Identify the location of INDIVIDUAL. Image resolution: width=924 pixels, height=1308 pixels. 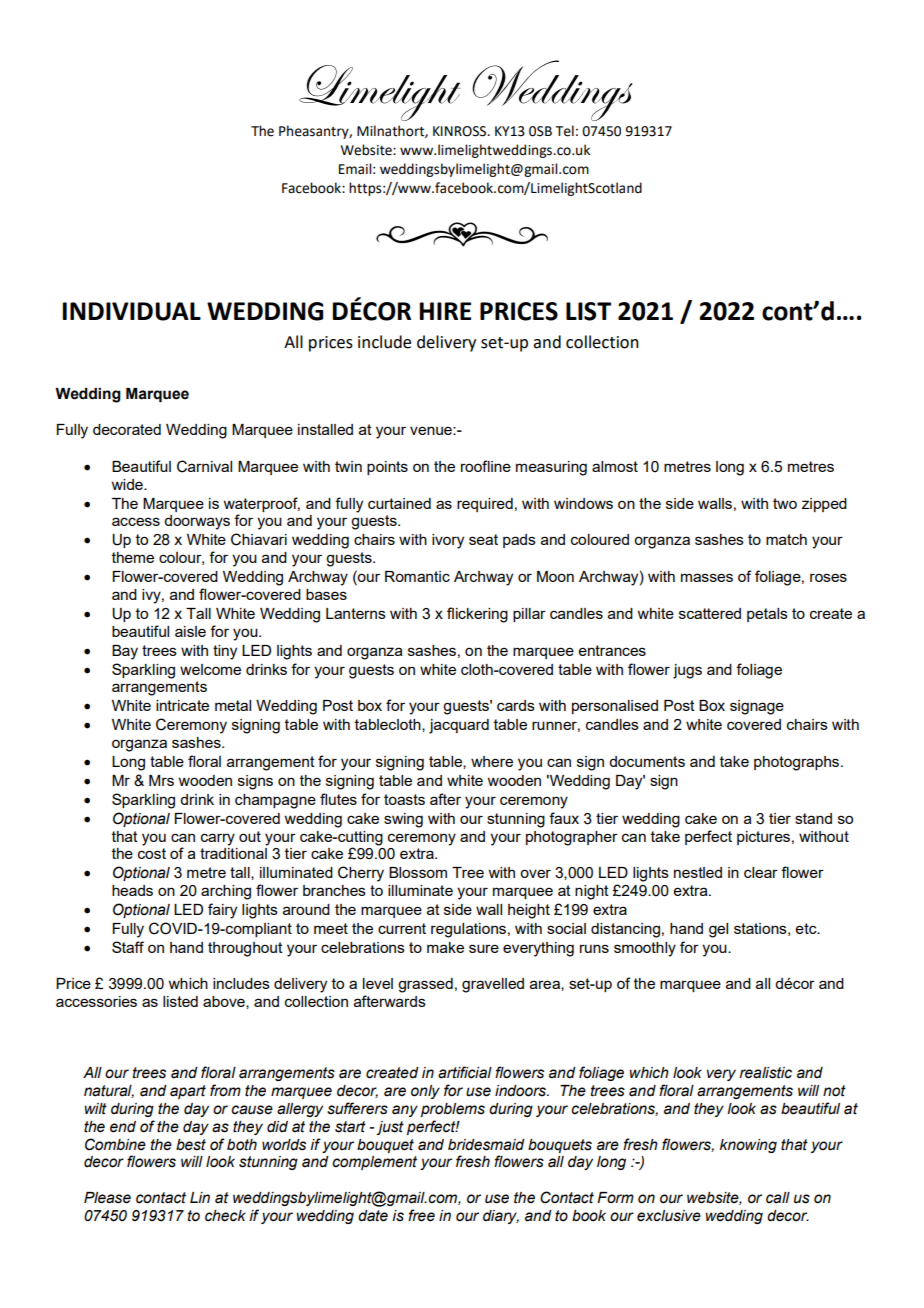
(131, 311).
